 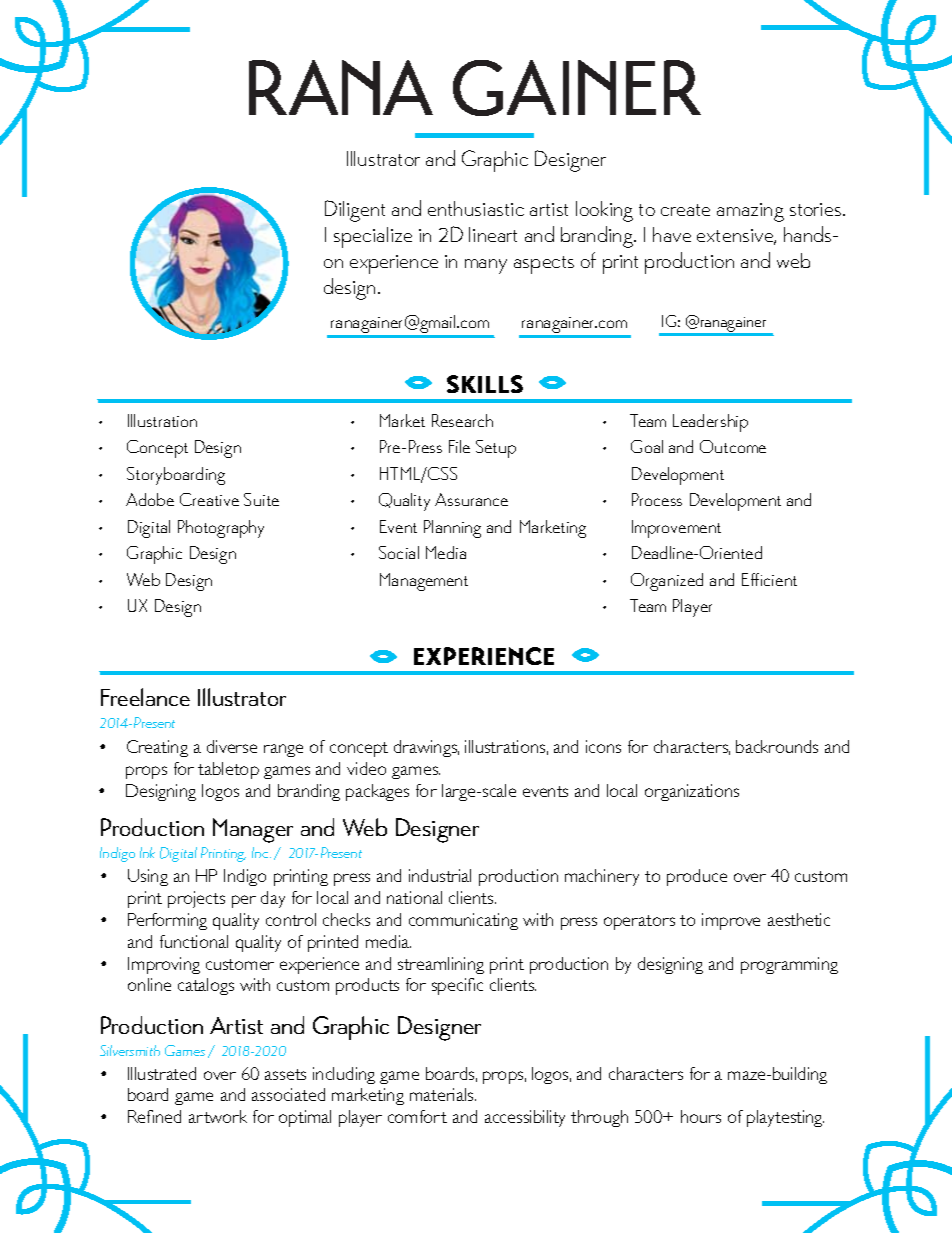 What do you see at coordinates (733, 446) in the screenshot?
I see `Outcome` at bounding box center [733, 446].
